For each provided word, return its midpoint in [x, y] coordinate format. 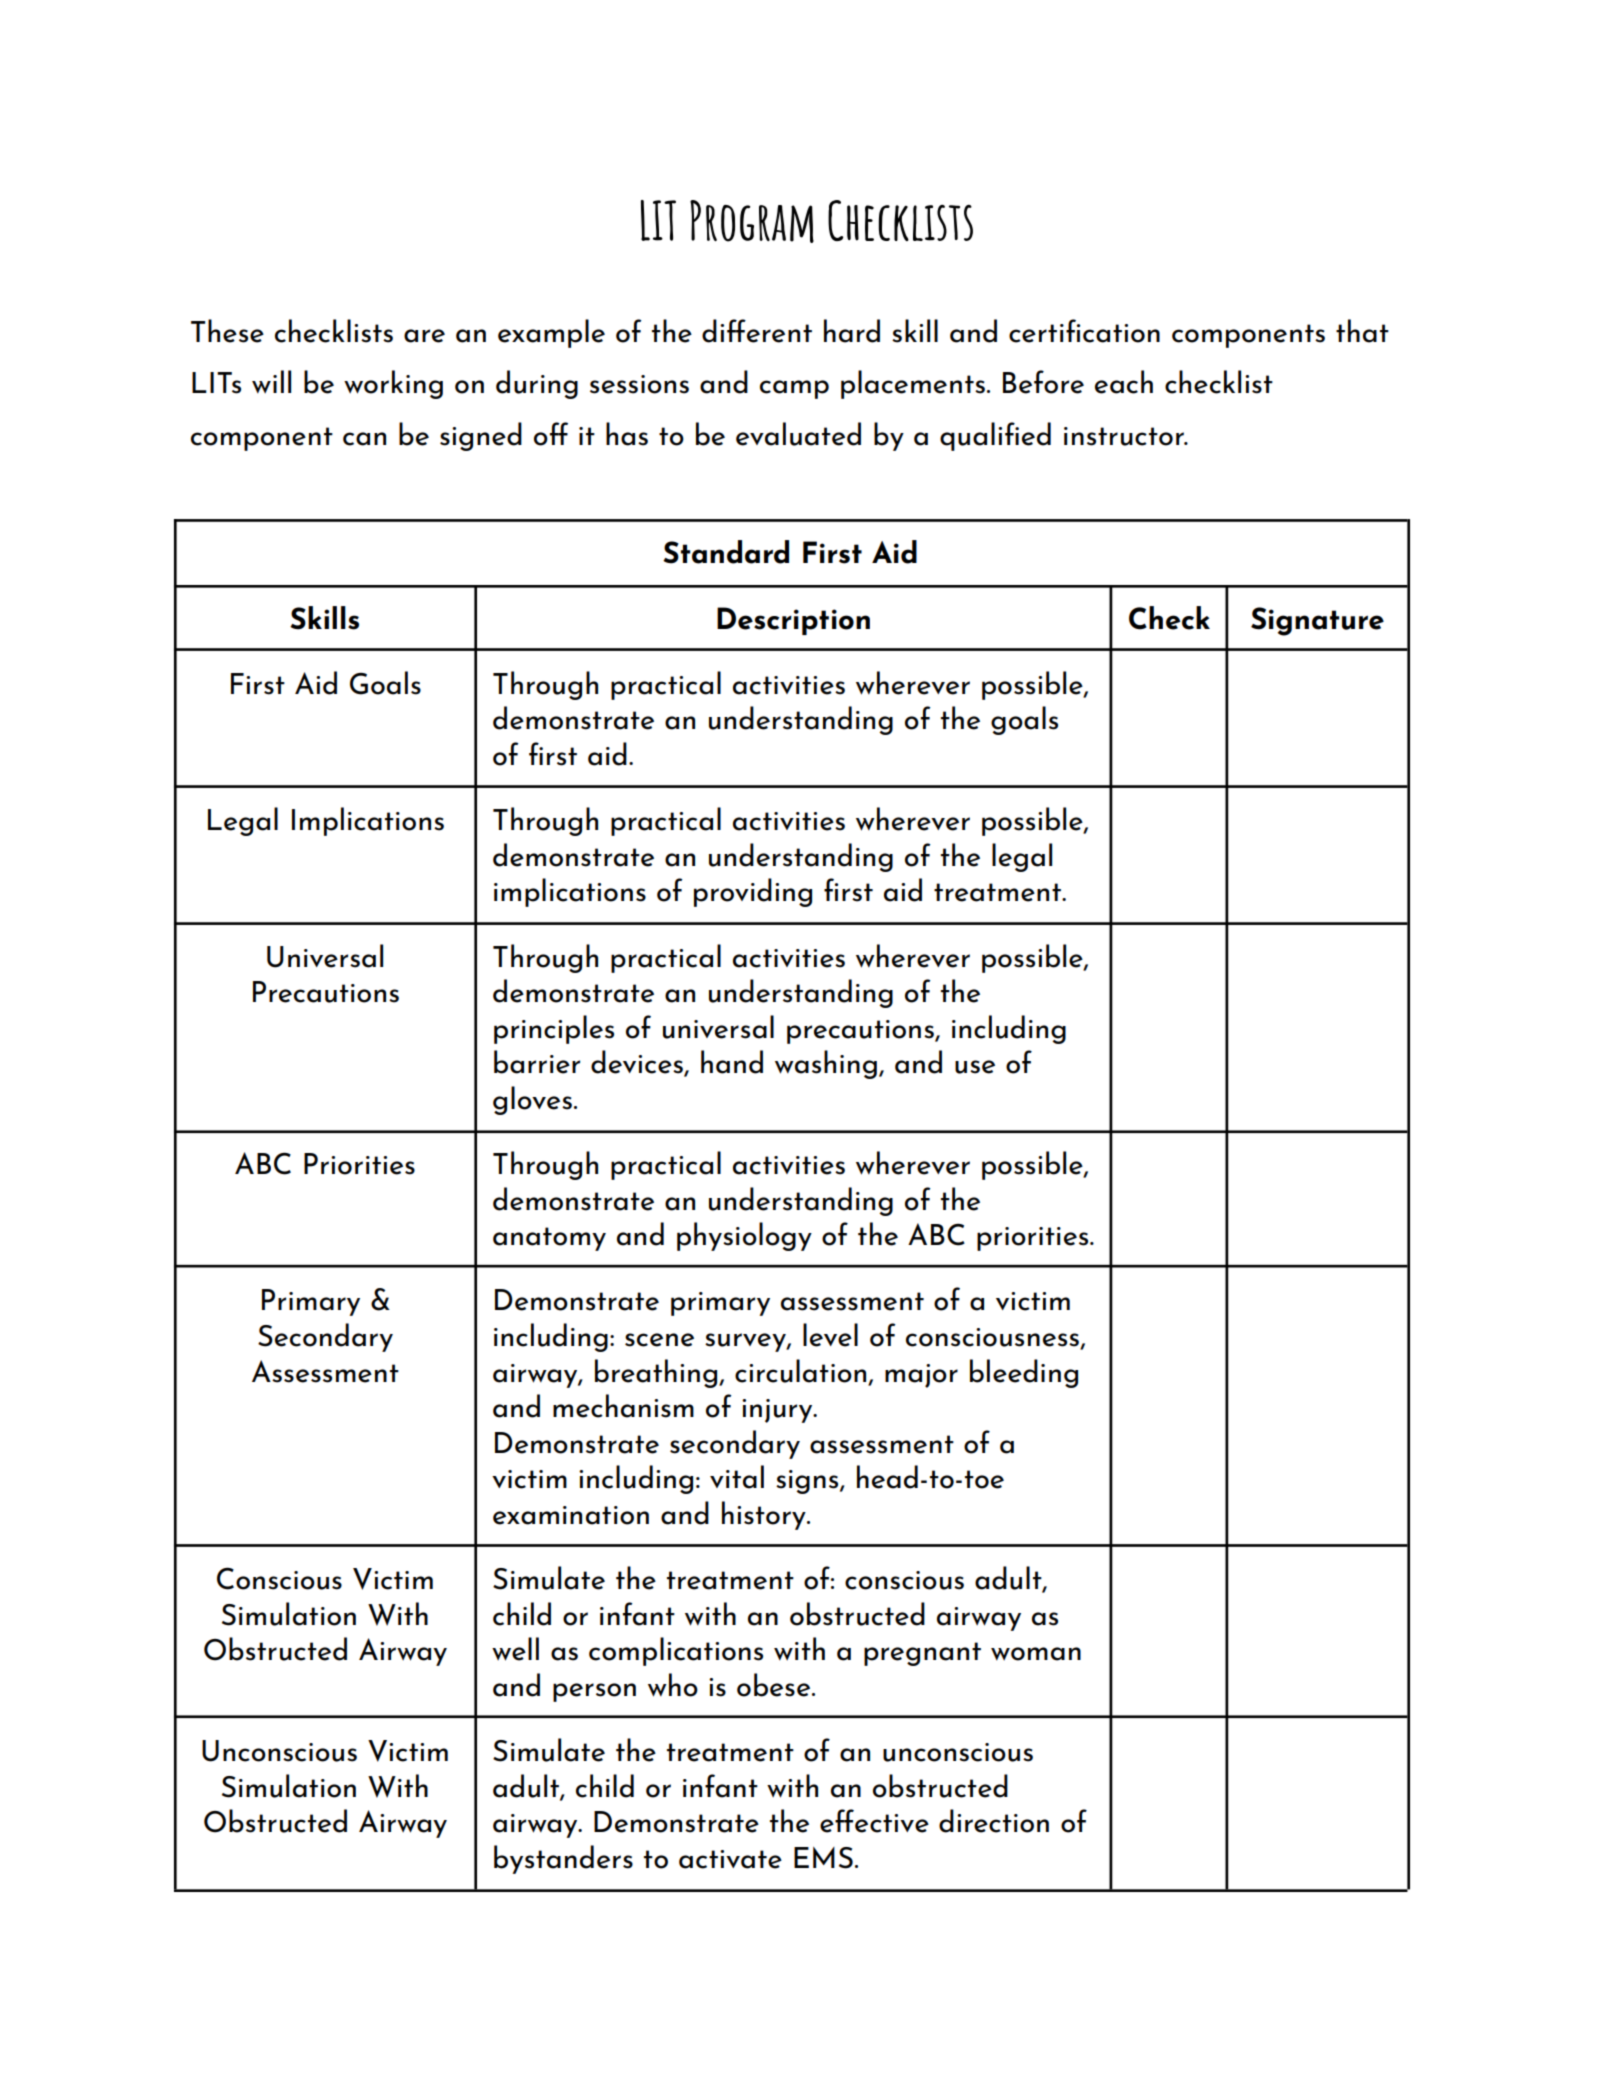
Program [752, 221]
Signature [1317, 621]
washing [826, 1064]
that [1362, 331]
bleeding [1024, 1373]
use [975, 1067]
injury [778, 1411]
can [364, 439]
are [424, 336]
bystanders [563, 1859]
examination [571, 1515]
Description [793, 621]
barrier [537, 1062]
